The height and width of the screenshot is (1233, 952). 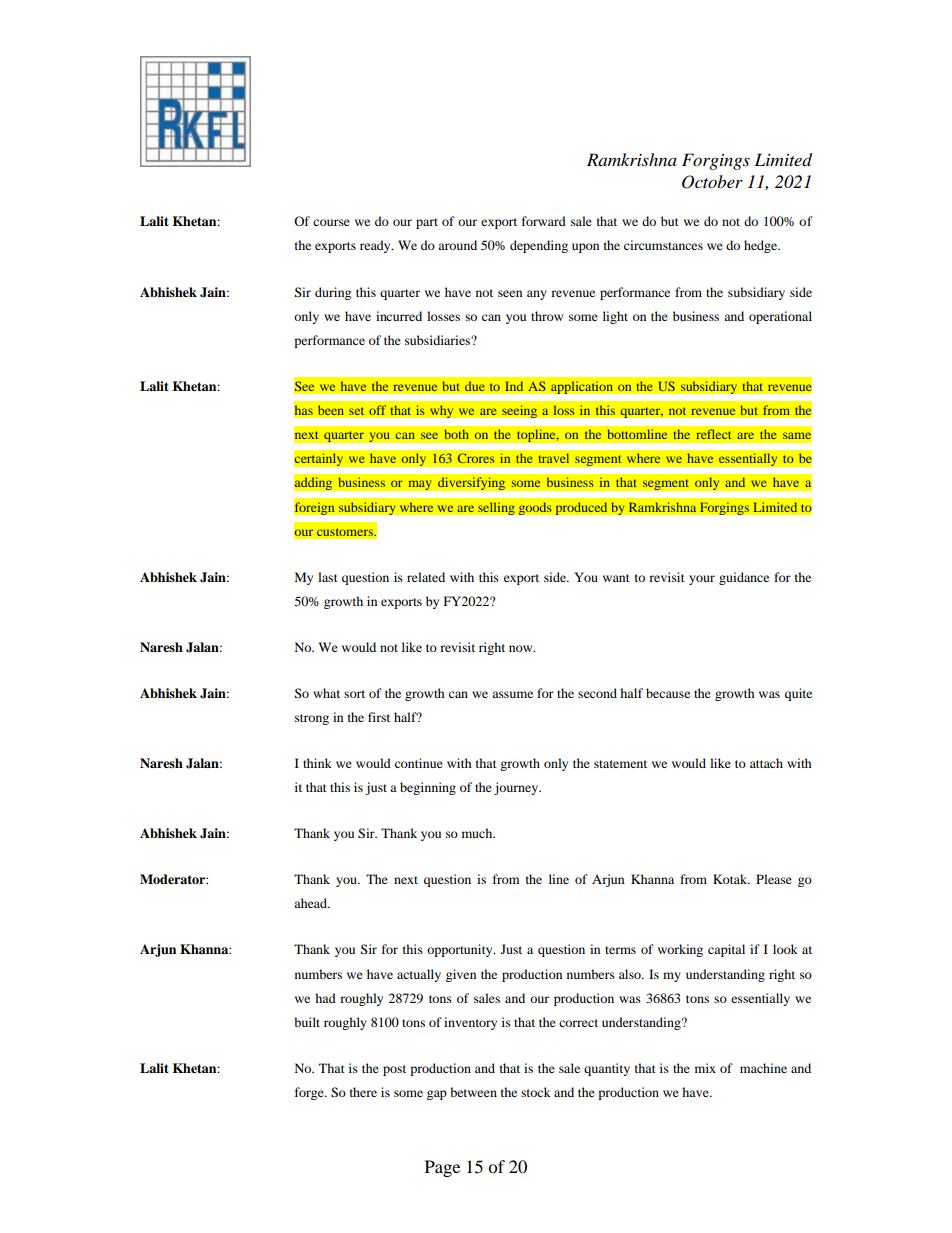 I want to click on forward, so click(x=544, y=221).
